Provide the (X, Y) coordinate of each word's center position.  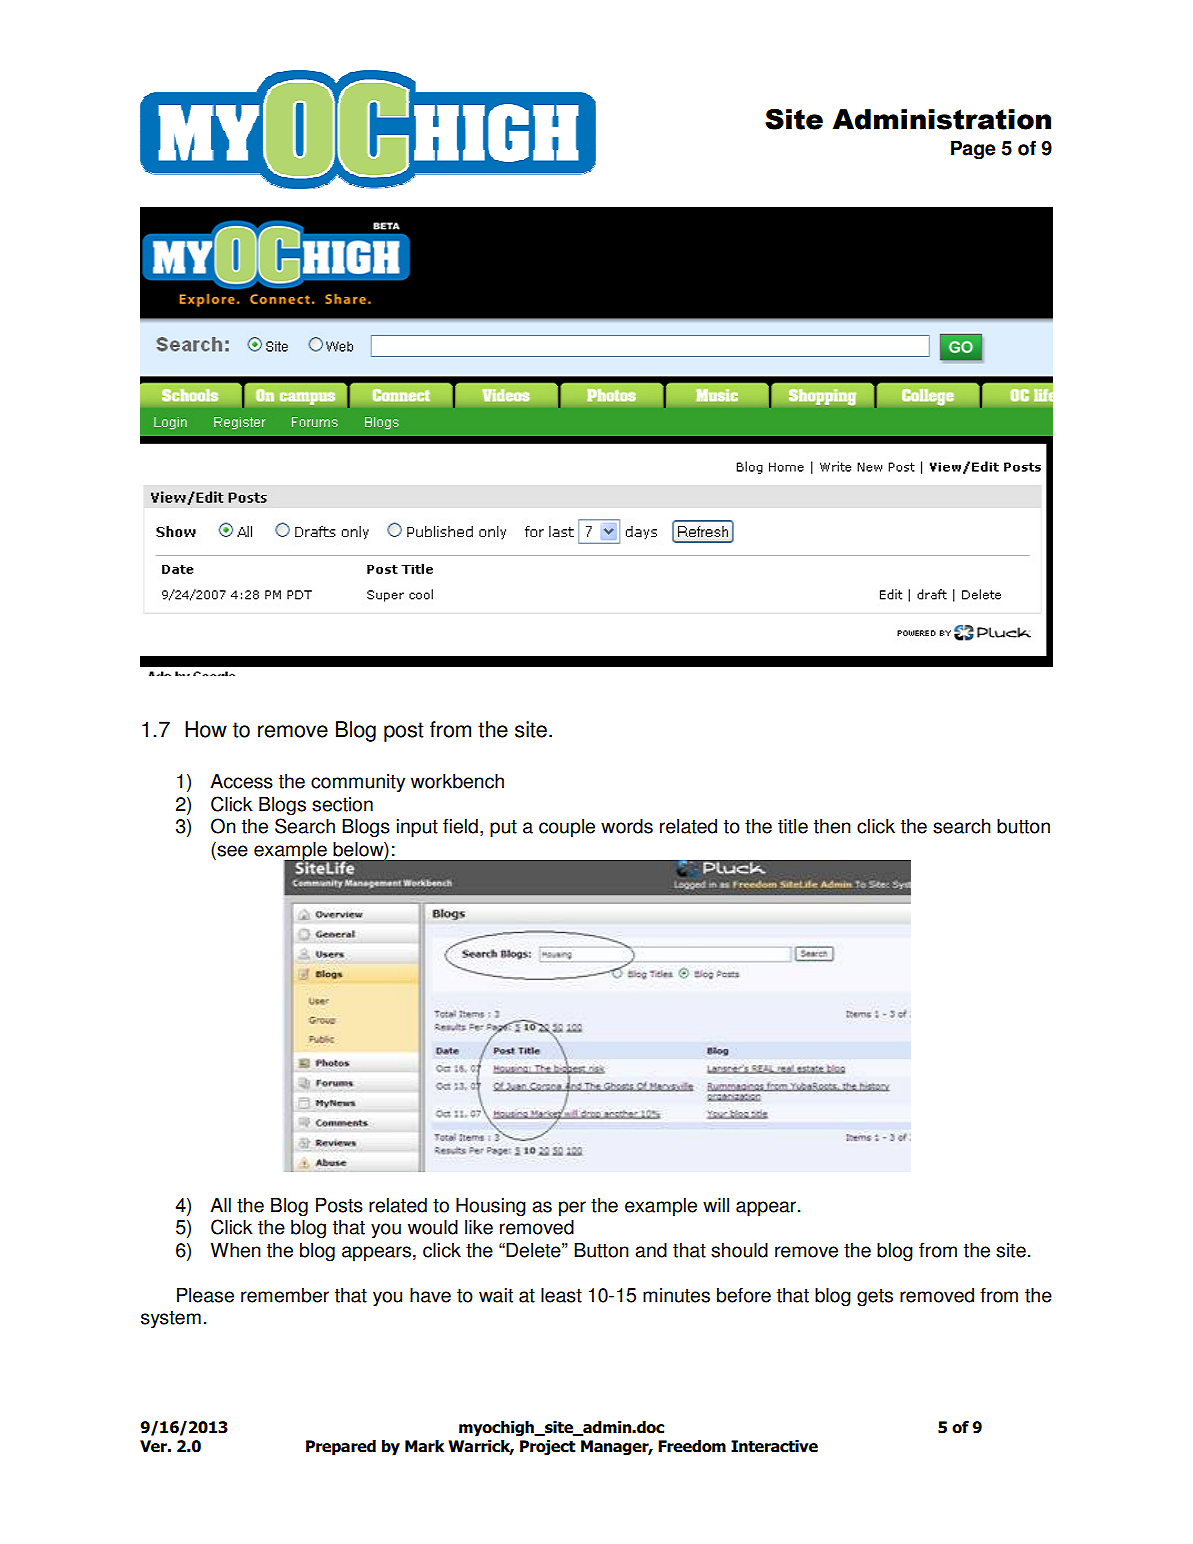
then (832, 826)
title (793, 826)
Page (973, 150)
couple (567, 828)
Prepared (341, 1448)
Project (548, 1448)
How (206, 729)
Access (241, 781)
